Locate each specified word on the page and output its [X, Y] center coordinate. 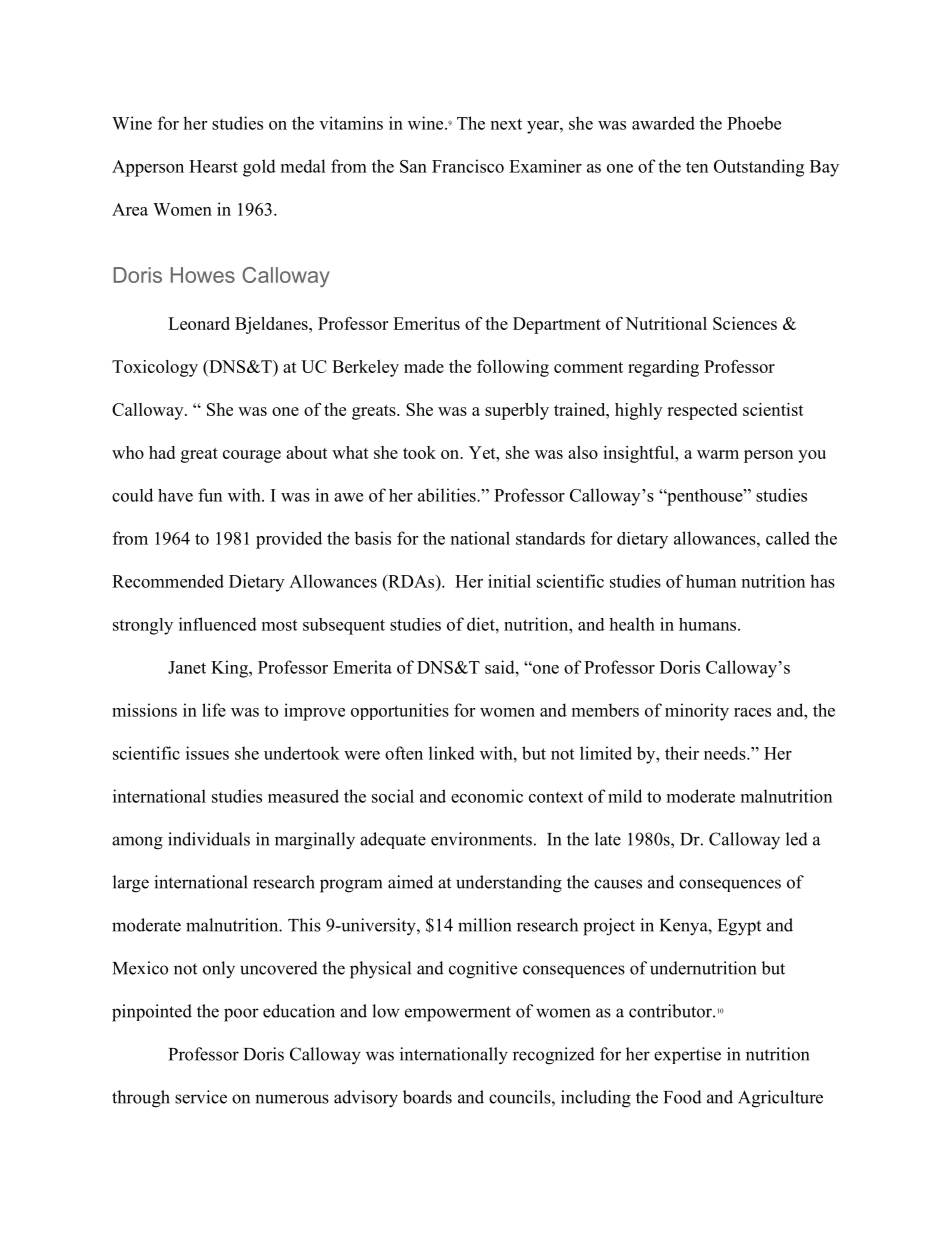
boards [427, 1097]
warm [718, 454]
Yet [483, 452]
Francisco [468, 166]
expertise [687, 1055]
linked [452, 753]
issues [207, 753]
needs [726, 753]
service [201, 1097]
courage [252, 456]
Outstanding [759, 168]
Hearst [213, 166]
